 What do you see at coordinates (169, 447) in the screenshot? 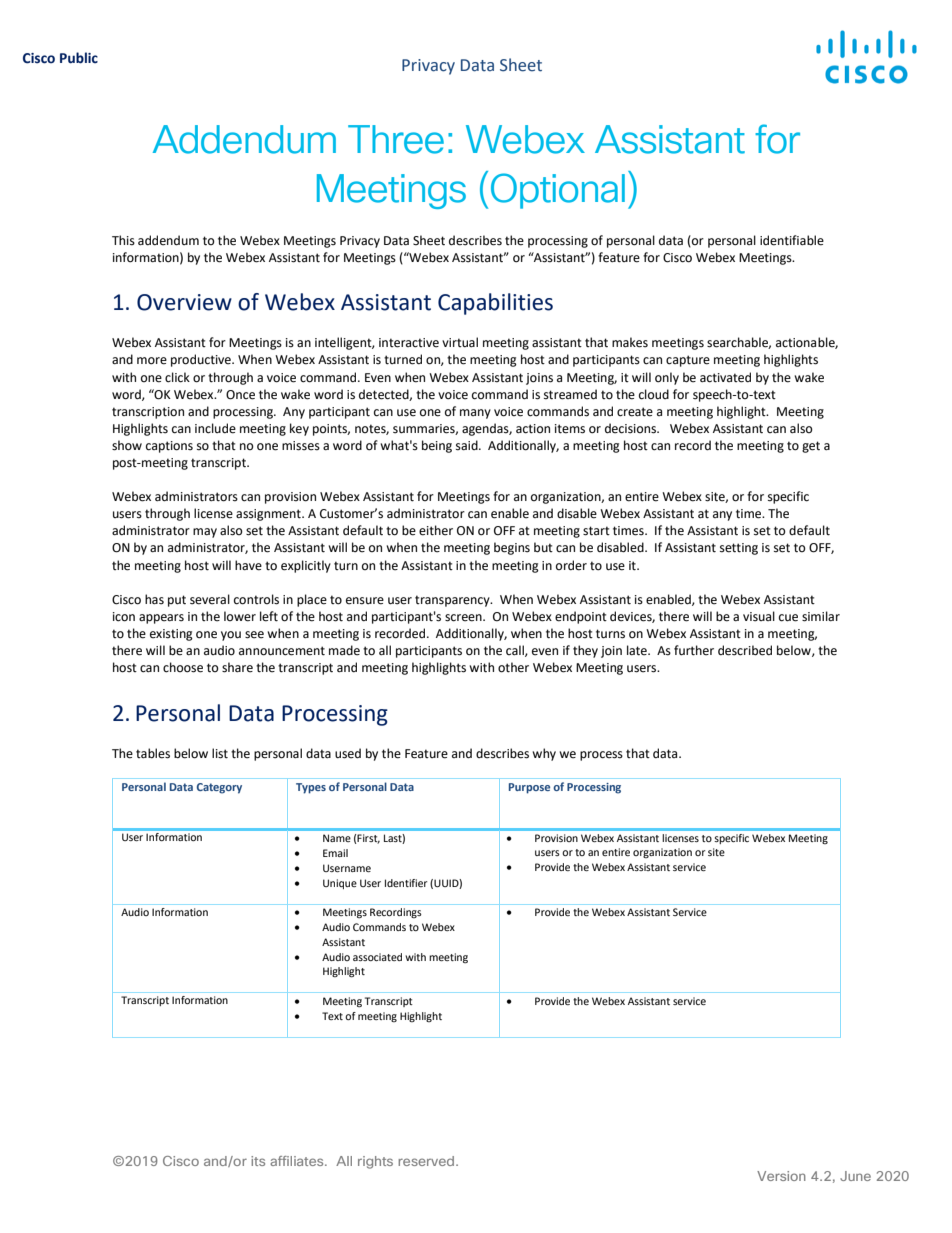
I see `captions` at bounding box center [169, 447].
